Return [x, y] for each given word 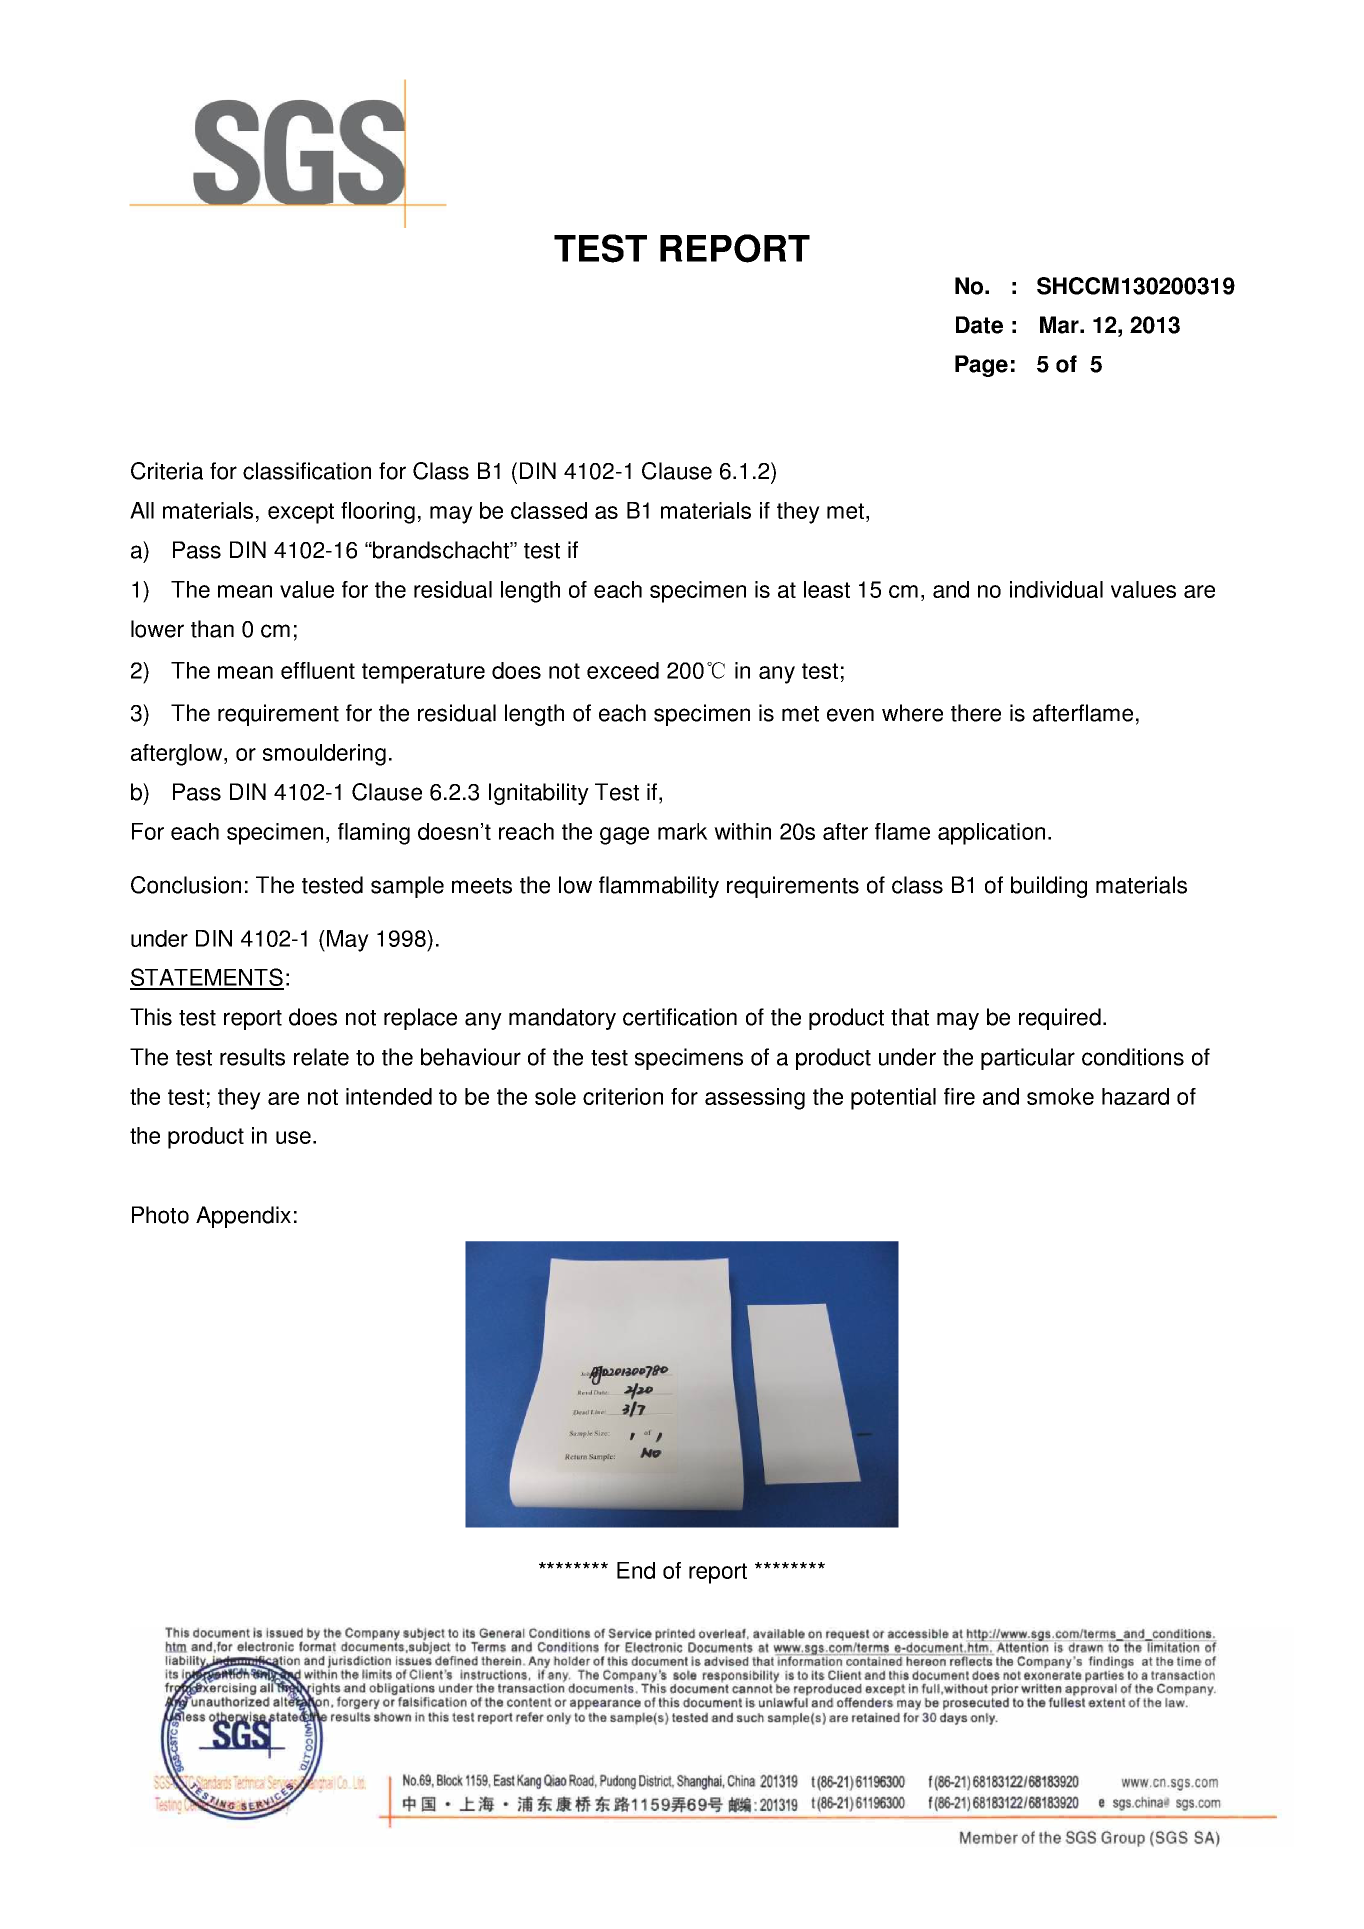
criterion [623, 1096]
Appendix [243, 1217]
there [976, 713]
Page [981, 366]
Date [979, 325]
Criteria [167, 471]
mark [683, 831]
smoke [1060, 1096]
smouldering [324, 755]
